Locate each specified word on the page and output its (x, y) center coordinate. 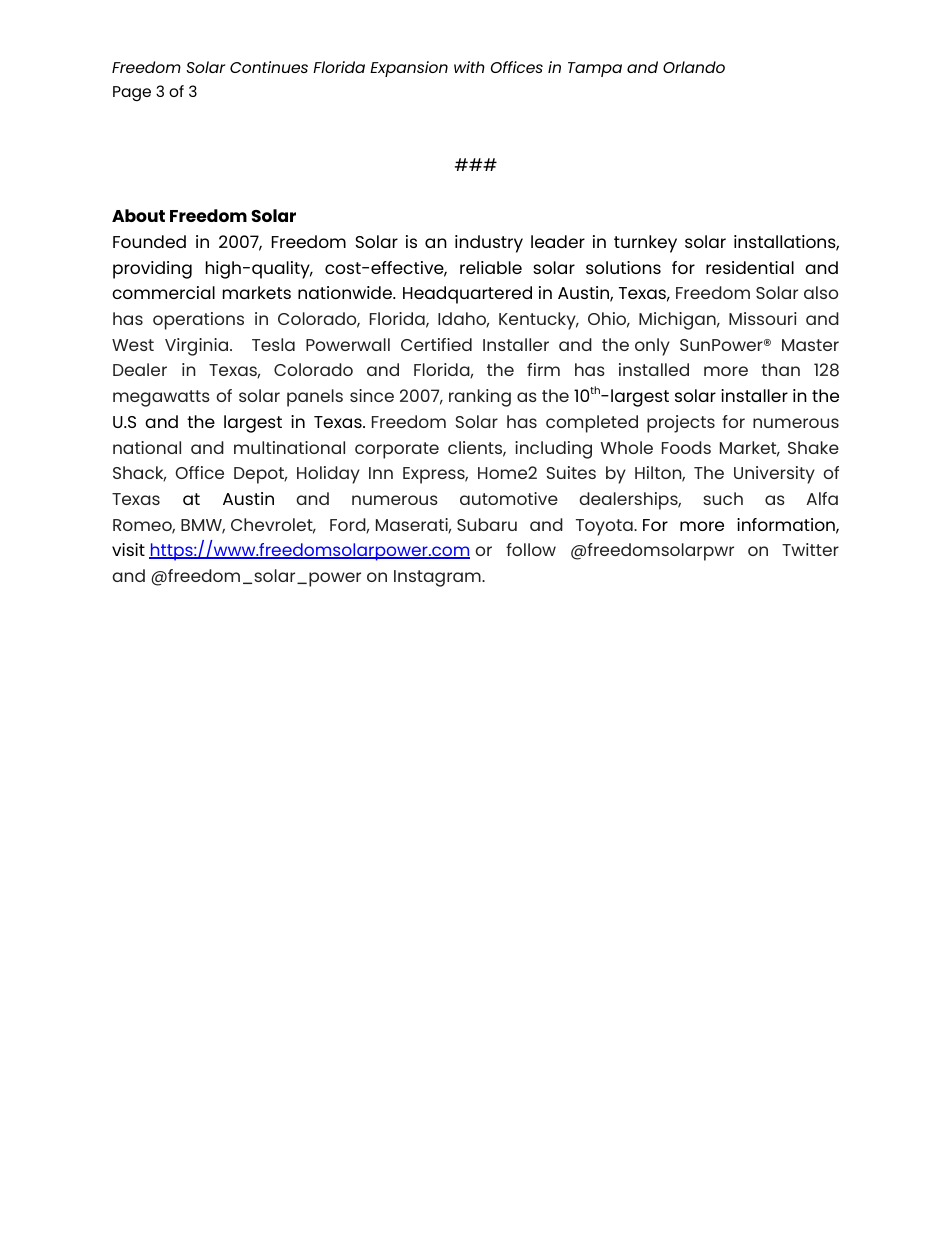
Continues (269, 67)
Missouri (763, 318)
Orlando (694, 67)
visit (128, 549)
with (469, 67)
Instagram (438, 578)
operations (198, 321)
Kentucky (538, 321)
